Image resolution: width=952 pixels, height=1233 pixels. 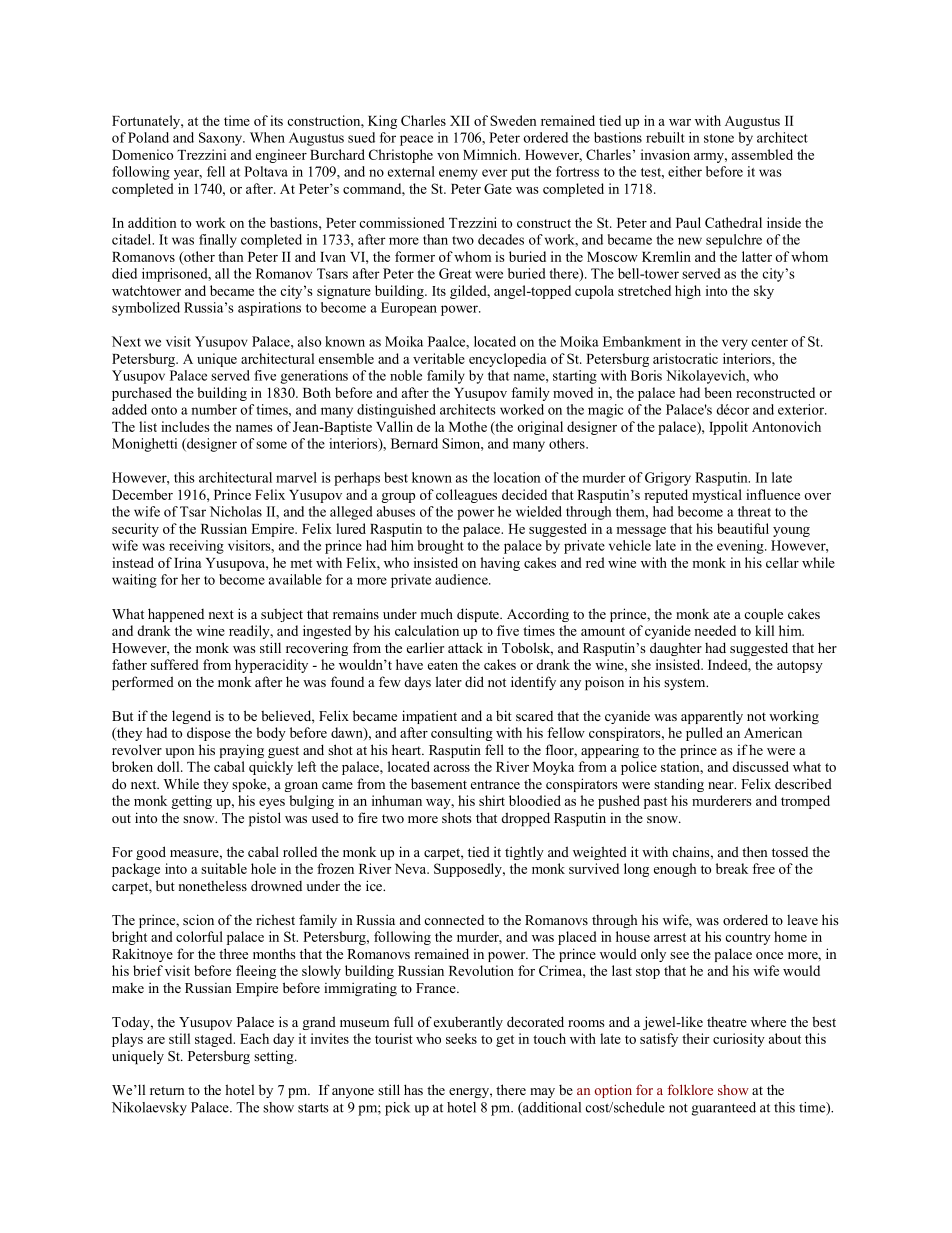 I want to click on return, so click(x=167, y=1090).
